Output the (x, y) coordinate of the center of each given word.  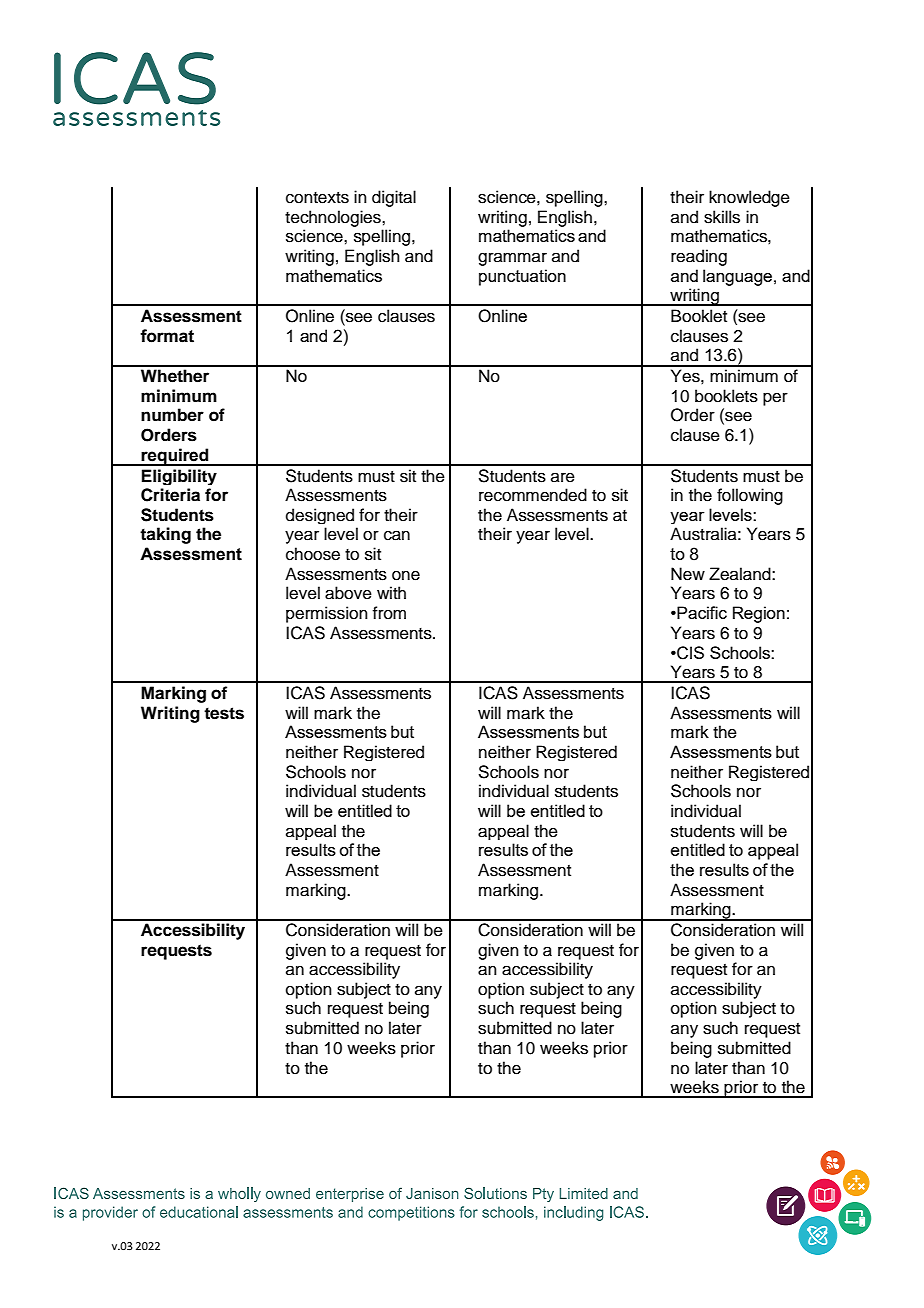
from (389, 613)
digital (394, 198)
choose (313, 554)
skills (722, 217)
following (750, 496)
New (688, 574)
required (175, 457)
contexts (317, 198)
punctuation (522, 277)
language (737, 277)
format (167, 336)
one (406, 575)
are (563, 477)
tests (224, 713)
